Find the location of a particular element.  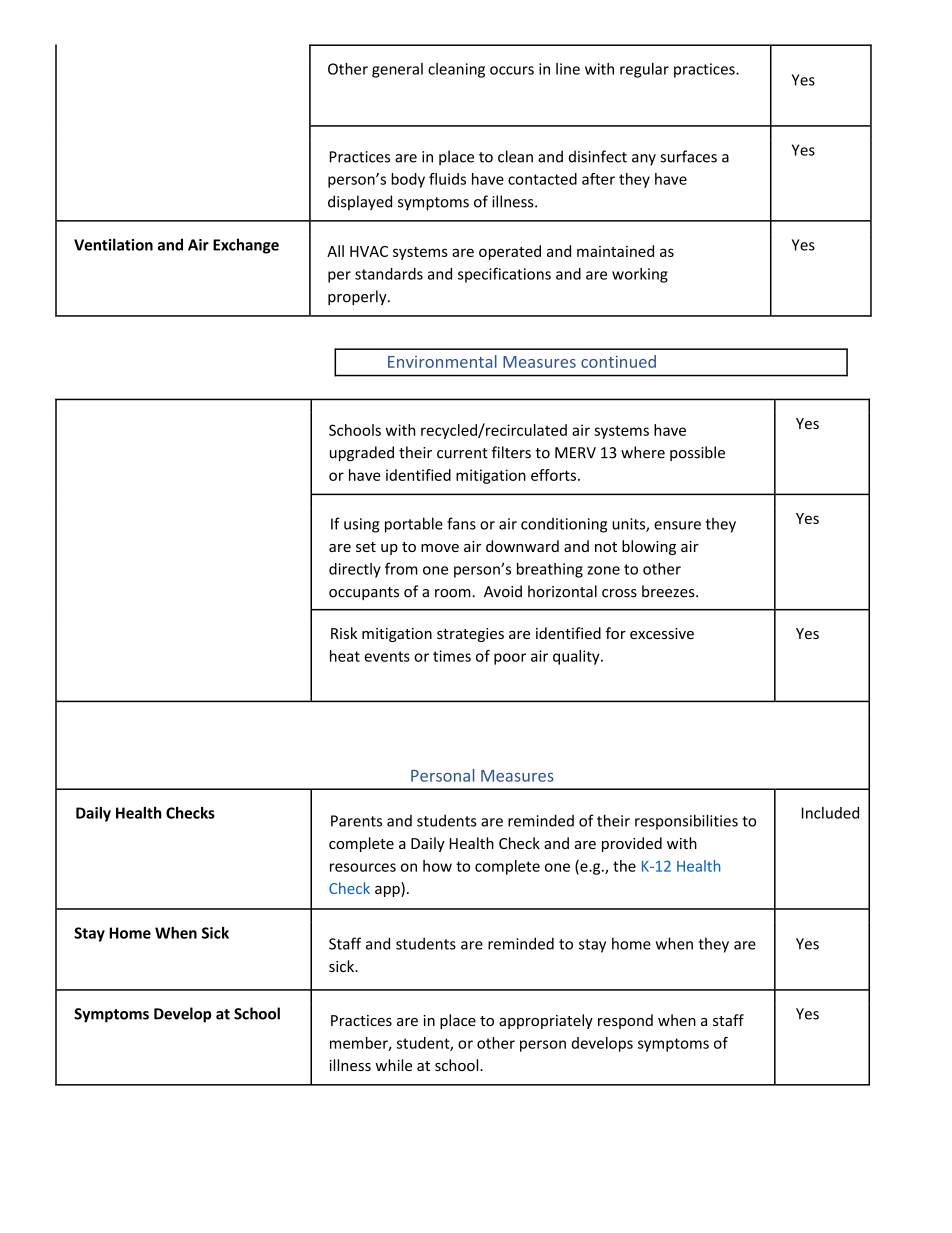

while is located at coordinates (393, 1065).
